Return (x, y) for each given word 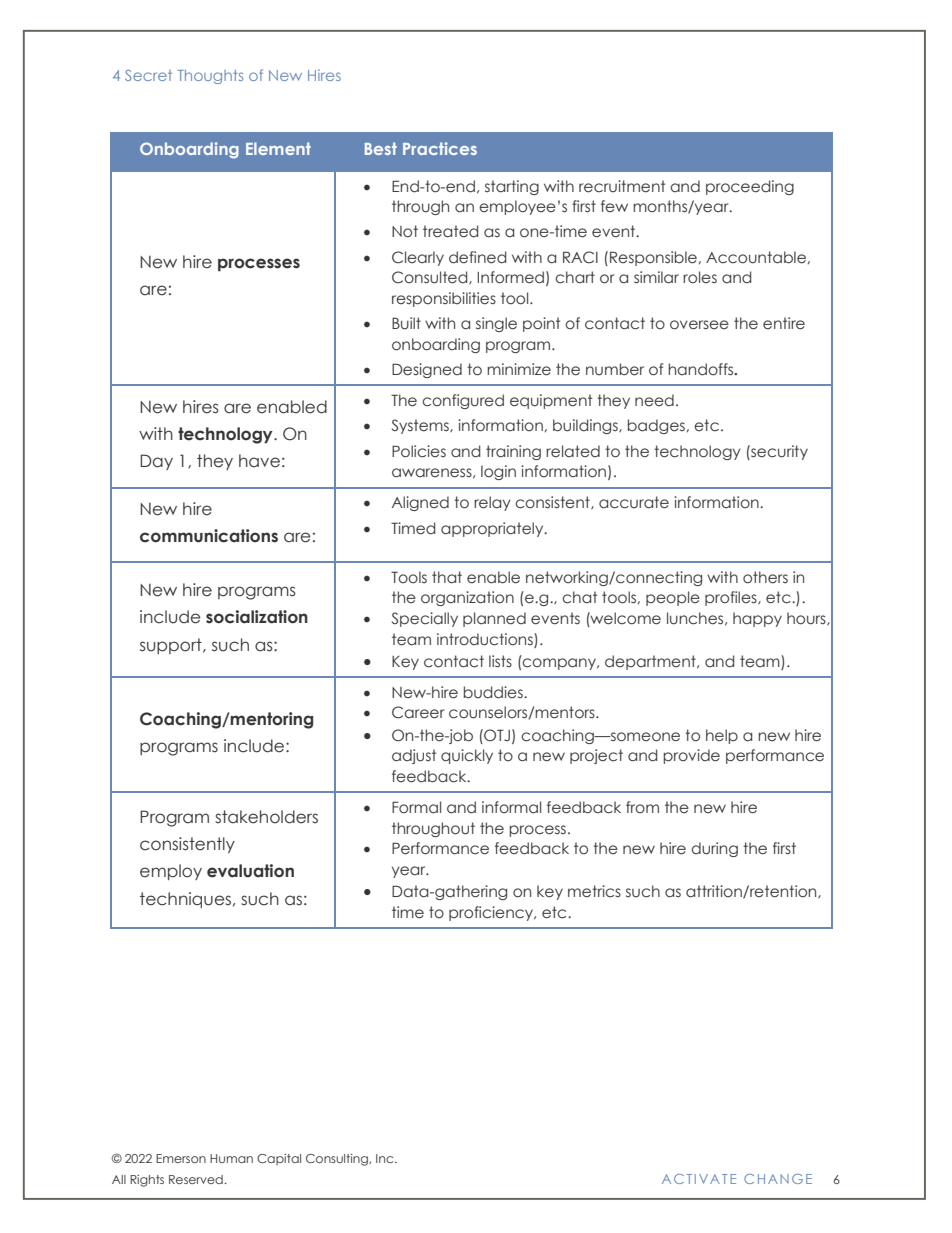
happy (757, 619)
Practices (440, 148)
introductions (485, 639)
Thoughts (210, 77)
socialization (257, 617)
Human (231, 1158)
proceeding (750, 187)
